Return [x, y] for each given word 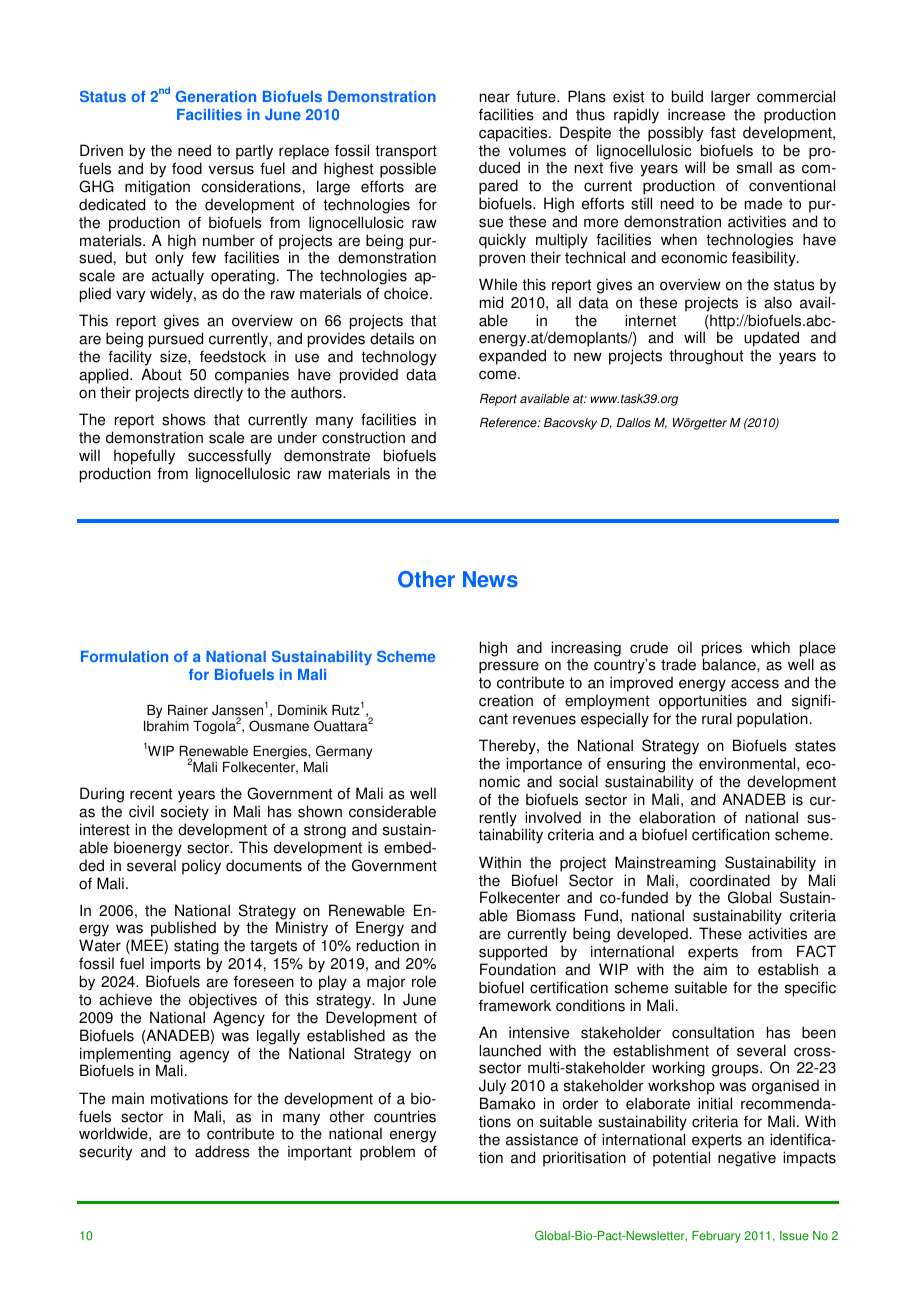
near [495, 98]
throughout [706, 357]
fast [723, 132]
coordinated [730, 880]
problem [387, 1153]
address [222, 1151]
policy [201, 867]
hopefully [144, 457]
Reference [509, 423]
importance [544, 765]
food [187, 168]
